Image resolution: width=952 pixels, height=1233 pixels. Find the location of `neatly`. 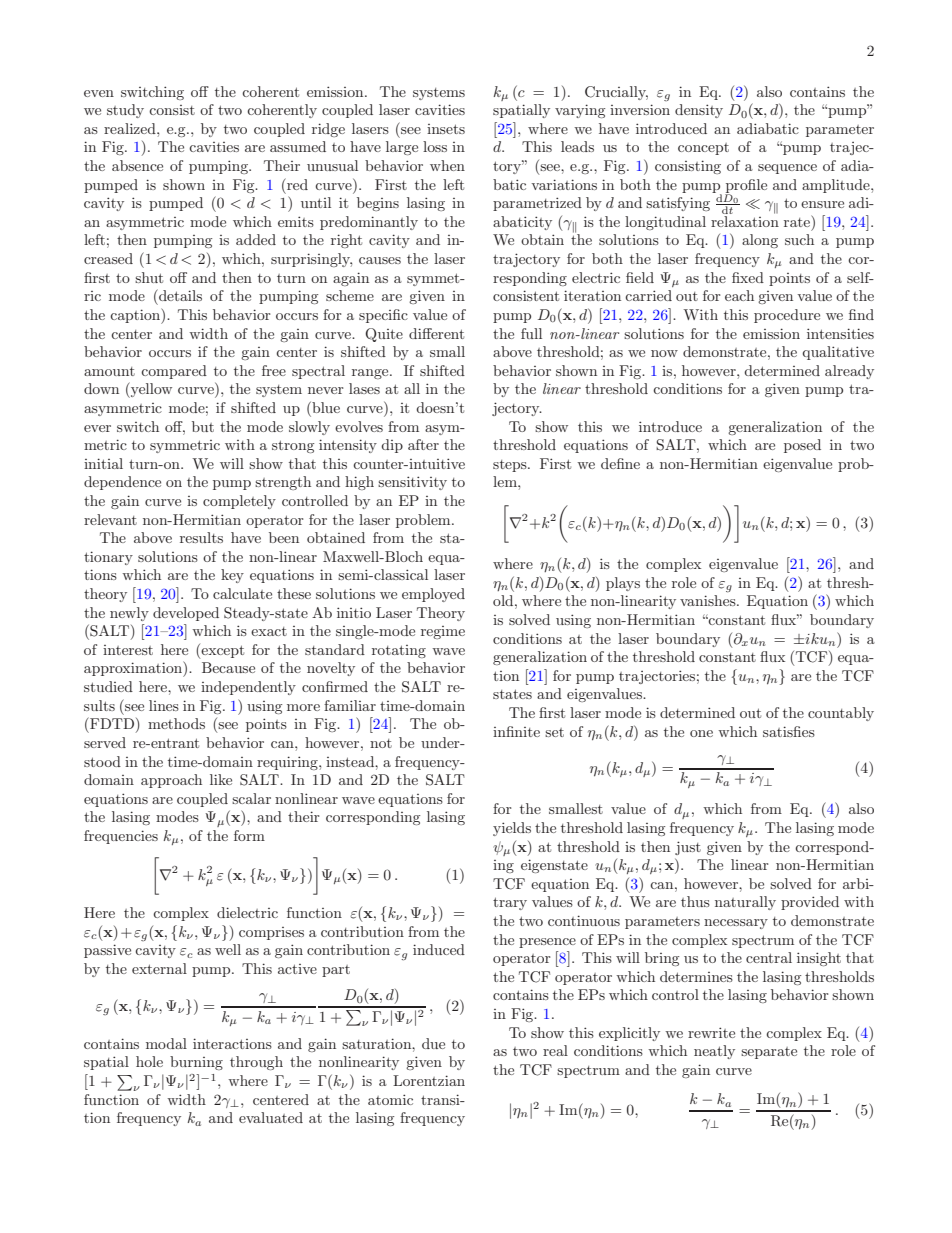

neatly is located at coordinates (714, 1052).
